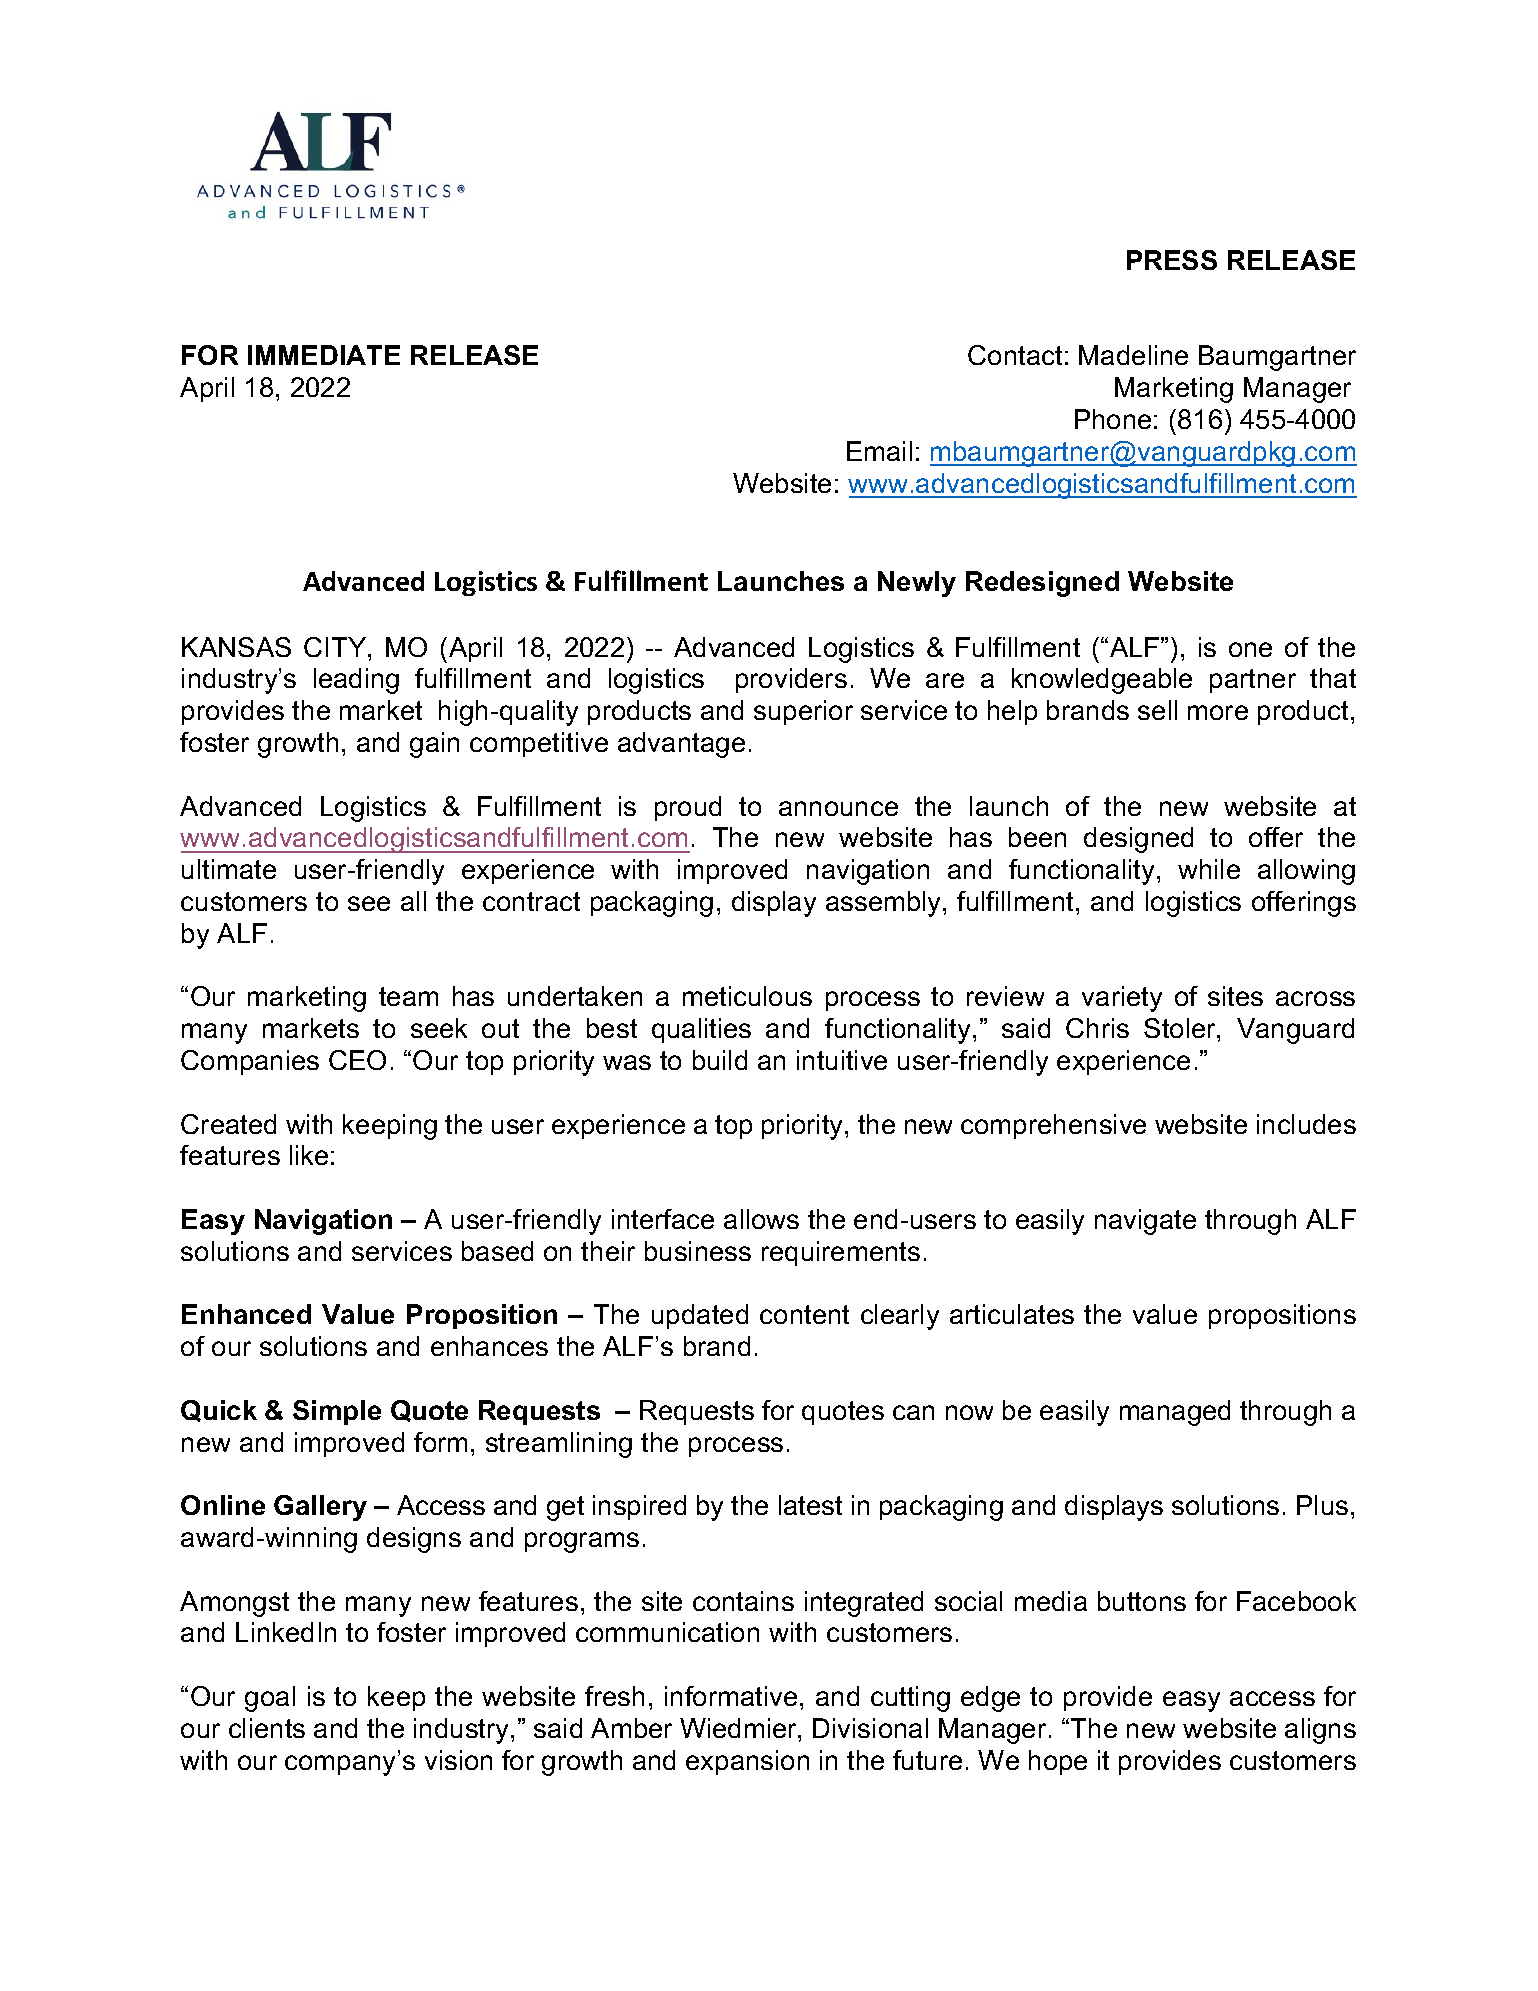 The image size is (1538, 1991). Describe the element at coordinates (917, 584) in the page. I see `Newly` at that location.
